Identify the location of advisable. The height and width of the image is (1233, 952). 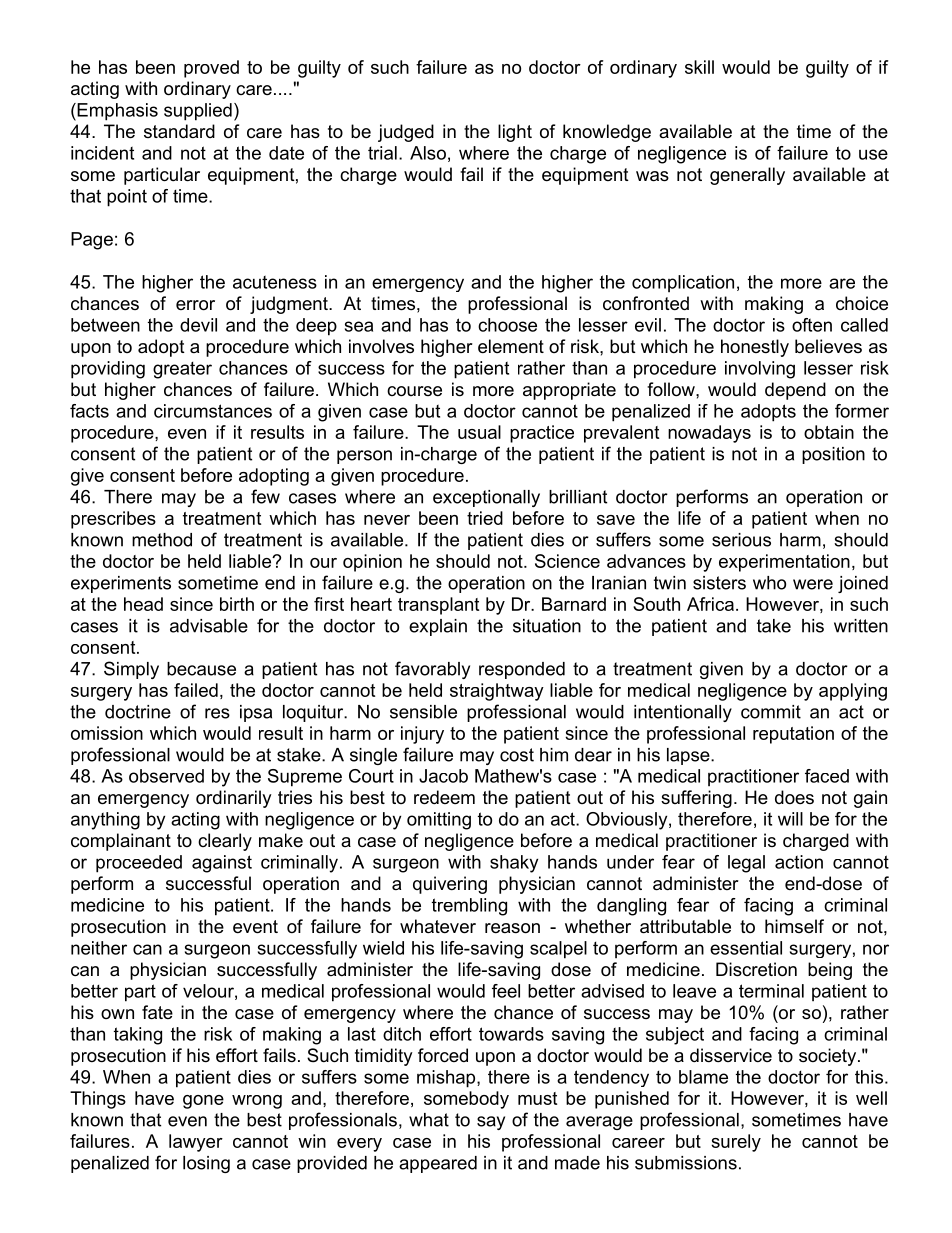
(209, 626).
